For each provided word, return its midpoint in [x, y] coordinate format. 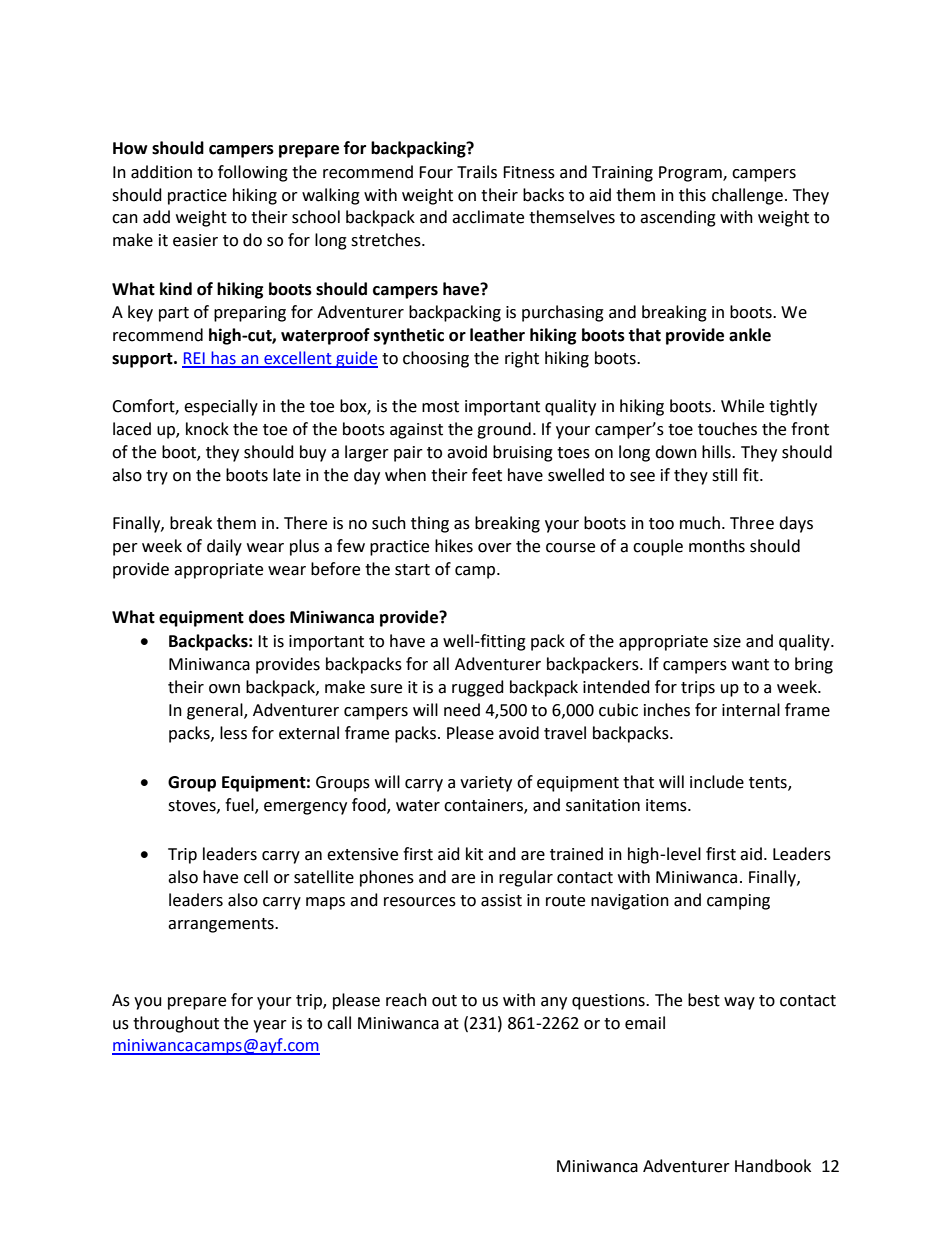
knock [207, 429]
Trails [477, 172]
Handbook [773, 1166]
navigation [630, 902]
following [253, 173]
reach [406, 1000]
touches [727, 429]
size [727, 641]
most [440, 407]
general [216, 711]
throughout [176, 1024]
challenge [747, 196]
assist [501, 900]
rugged [478, 688]
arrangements [222, 925]
